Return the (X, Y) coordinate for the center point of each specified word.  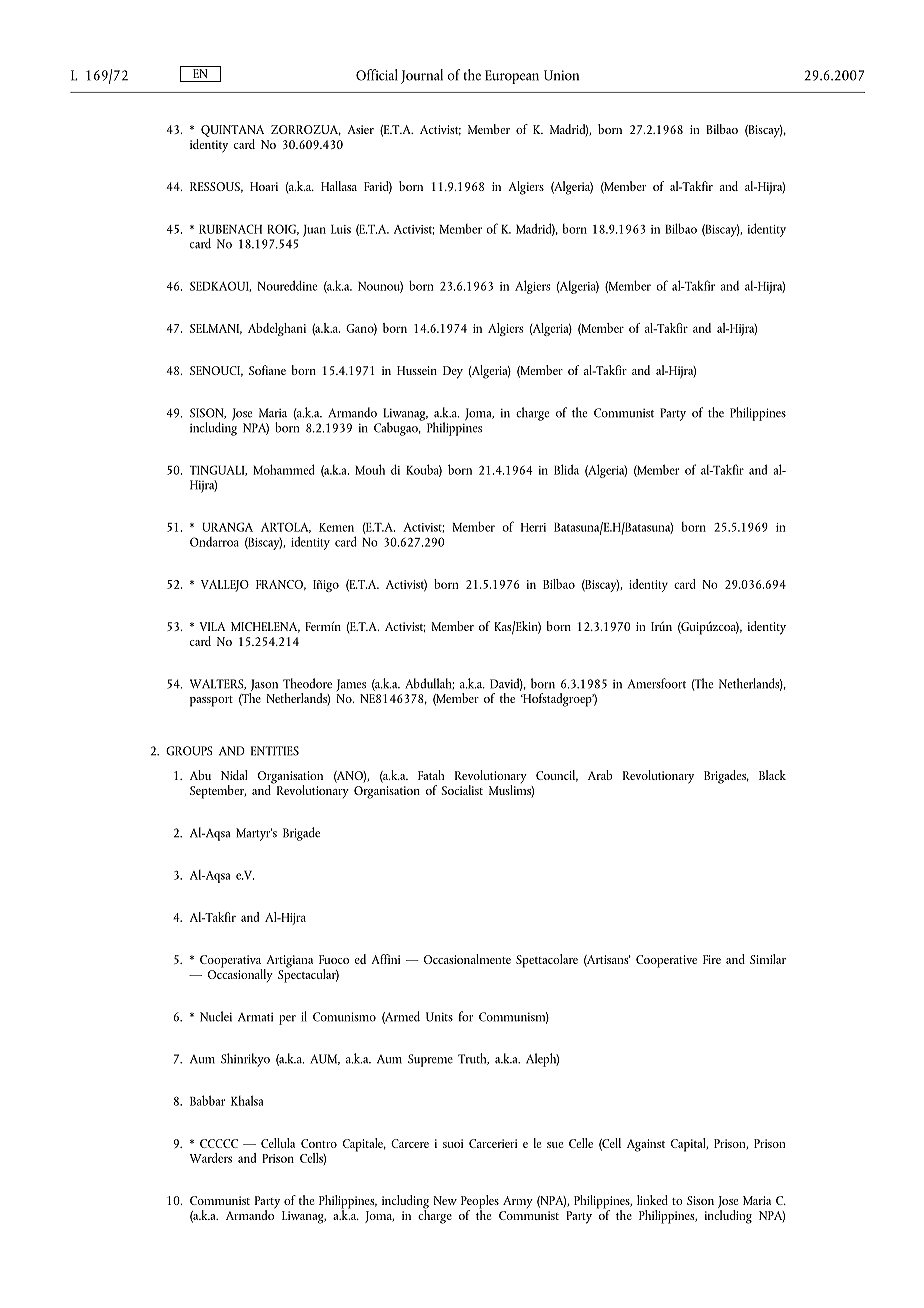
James (351, 685)
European (512, 77)
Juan (314, 231)
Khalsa (247, 1100)
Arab (600, 775)
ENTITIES (275, 751)
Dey (453, 372)
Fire (712, 959)
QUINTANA (232, 131)
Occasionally (240, 974)
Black (772, 775)
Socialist (462, 790)
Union (561, 75)
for (466, 1016)
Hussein (417, 370)
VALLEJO (225, 586)
